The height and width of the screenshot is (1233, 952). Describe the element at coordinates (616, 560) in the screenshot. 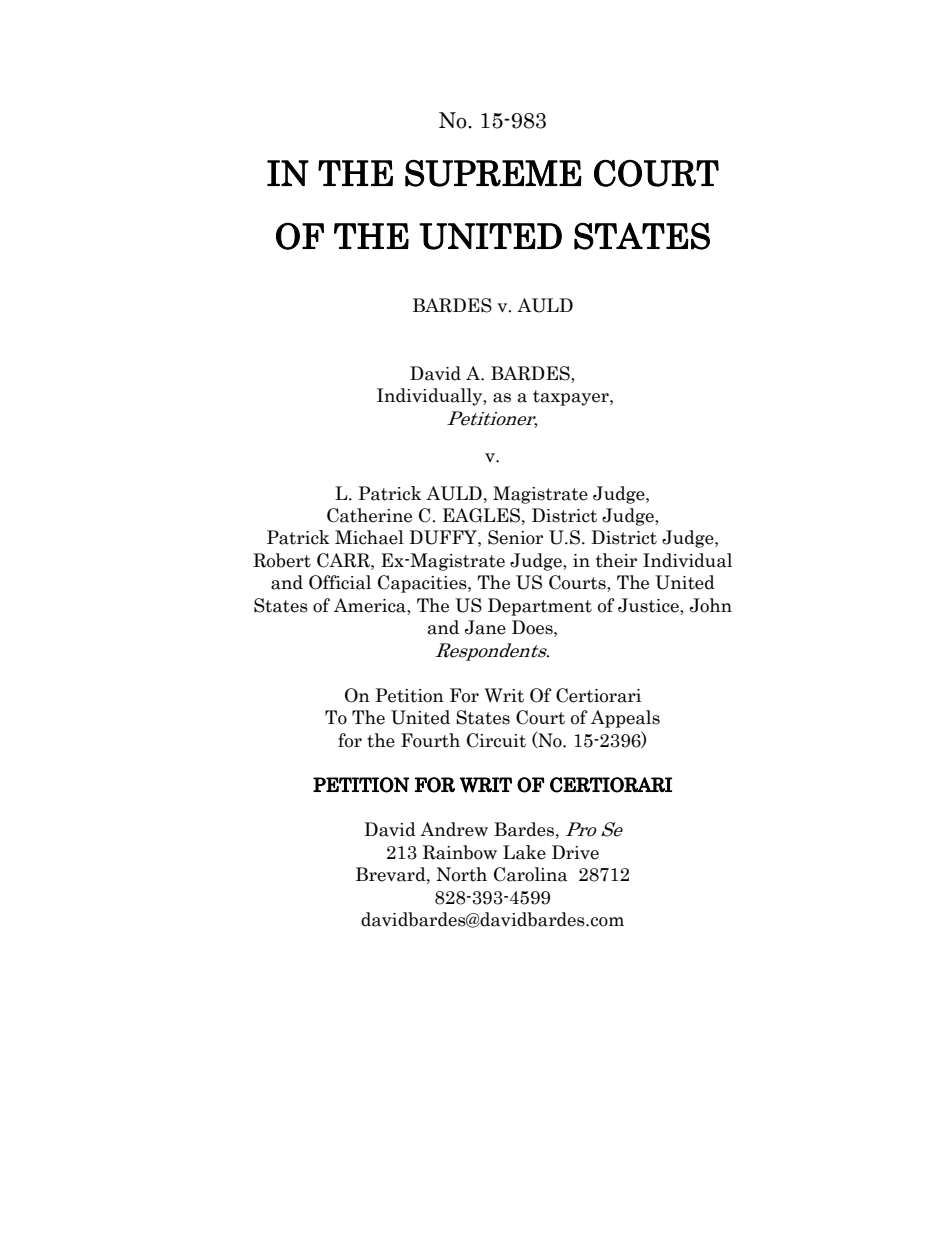

I see `their` at that location.
